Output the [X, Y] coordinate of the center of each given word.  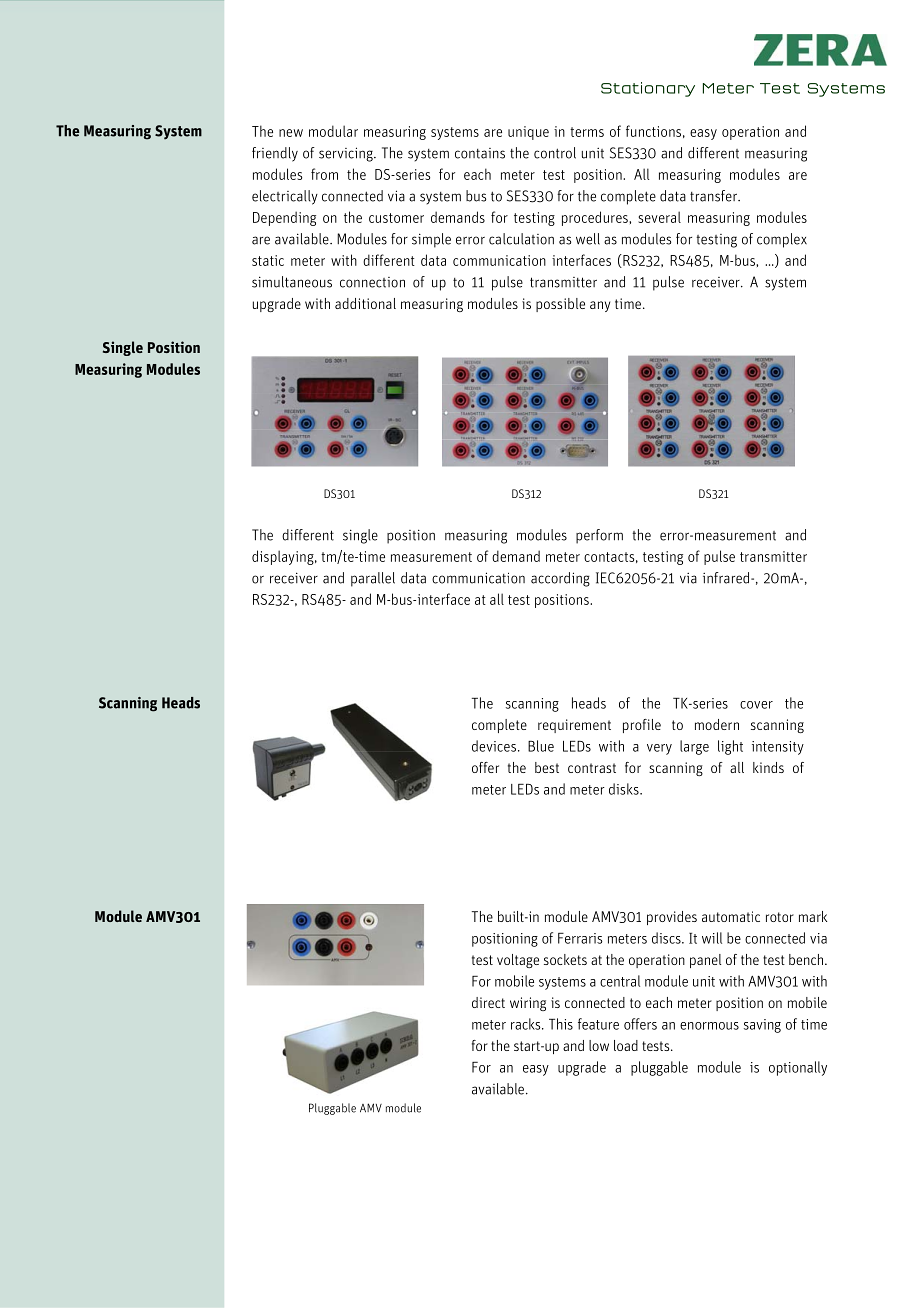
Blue [541, 746]
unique [528, 133]
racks [527, 1024]
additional [365, 303]
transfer [714, 196]
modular [333, 131]
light [730, 747]
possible [560, 305]
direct [488, 1002]
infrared [727, 578]
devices [494, 746]
